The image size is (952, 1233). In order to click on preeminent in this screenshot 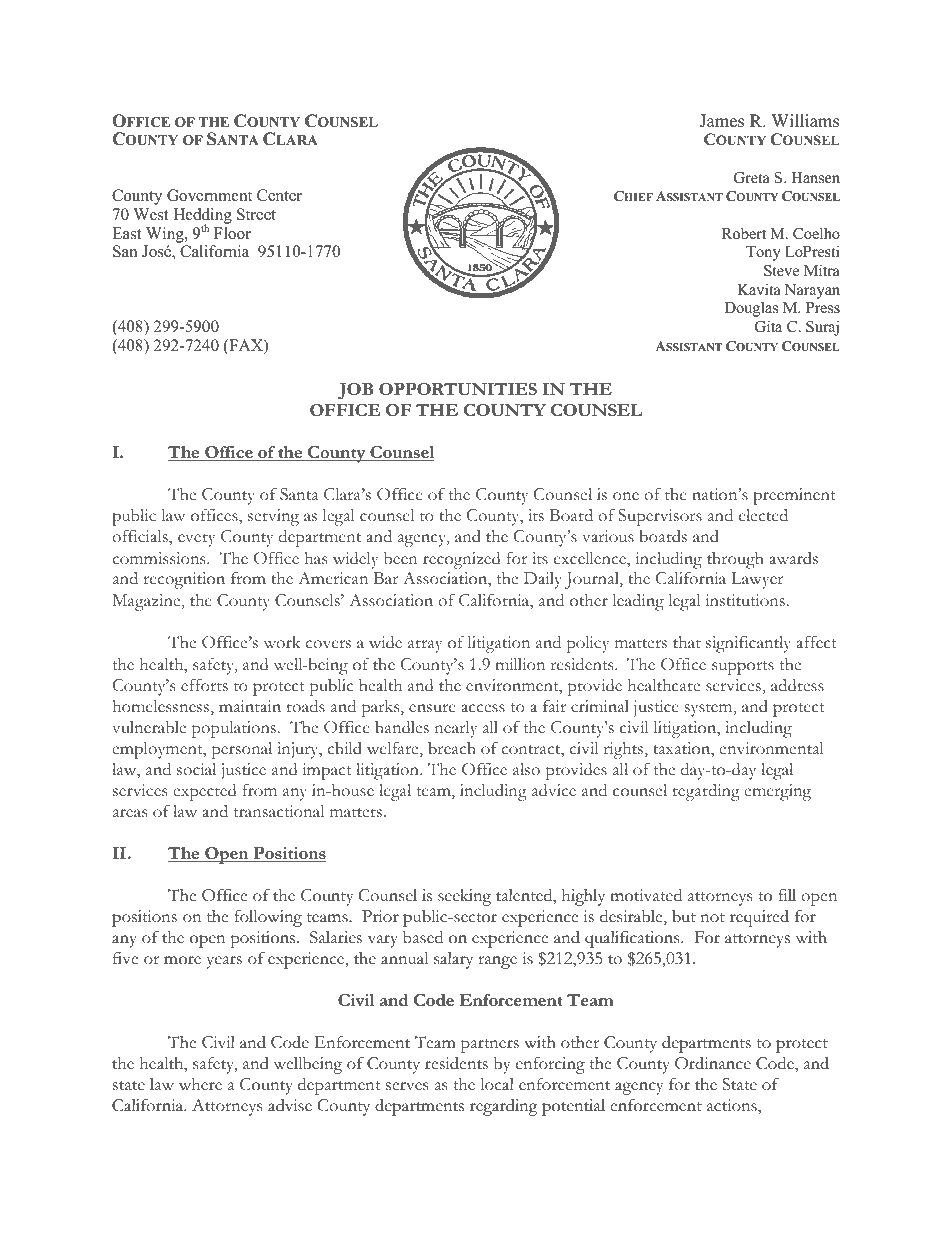, I will do `click(794, 496)`.
